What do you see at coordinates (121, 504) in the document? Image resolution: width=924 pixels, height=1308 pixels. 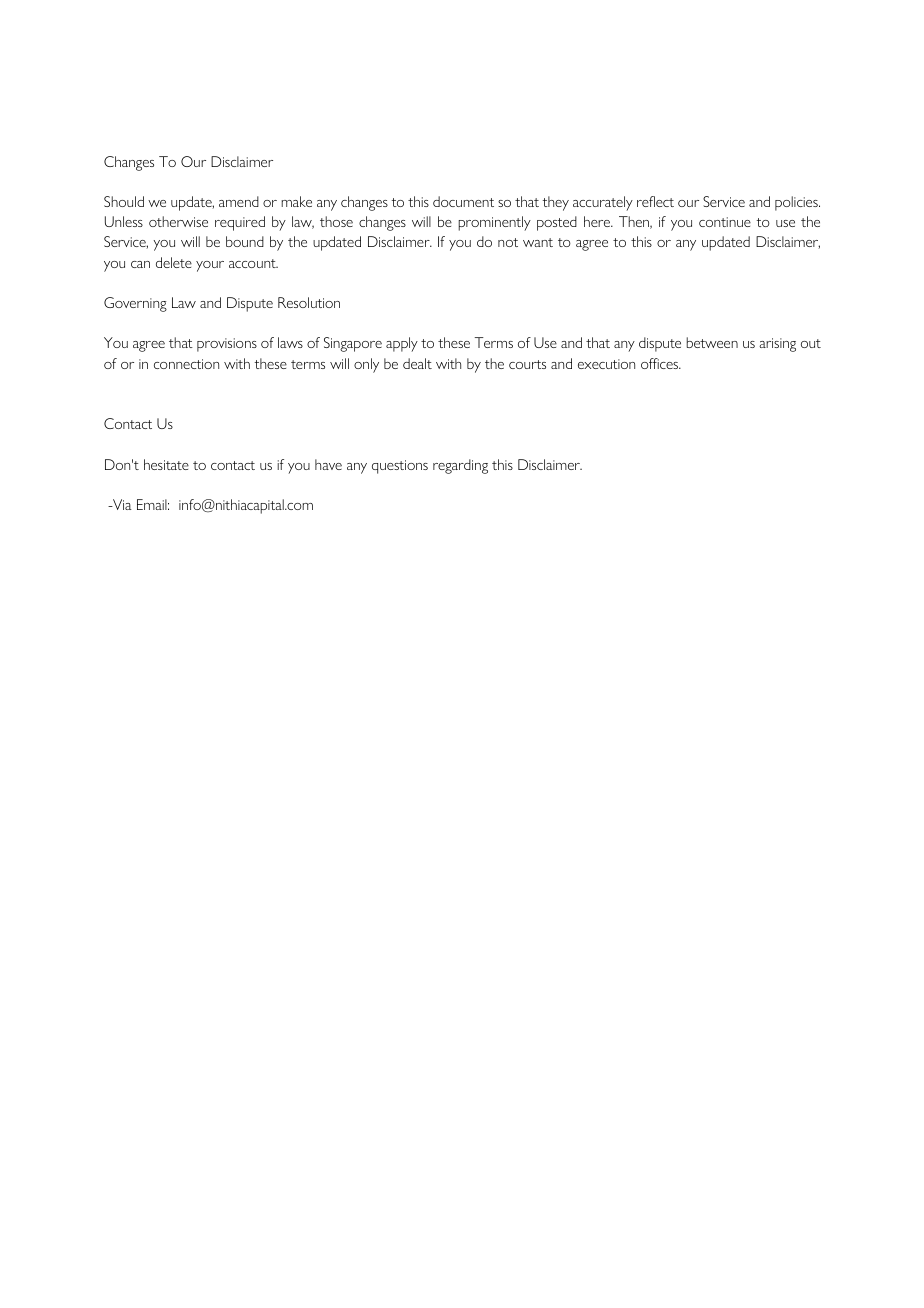 I see `Via` at bounding box center [121, 504].
